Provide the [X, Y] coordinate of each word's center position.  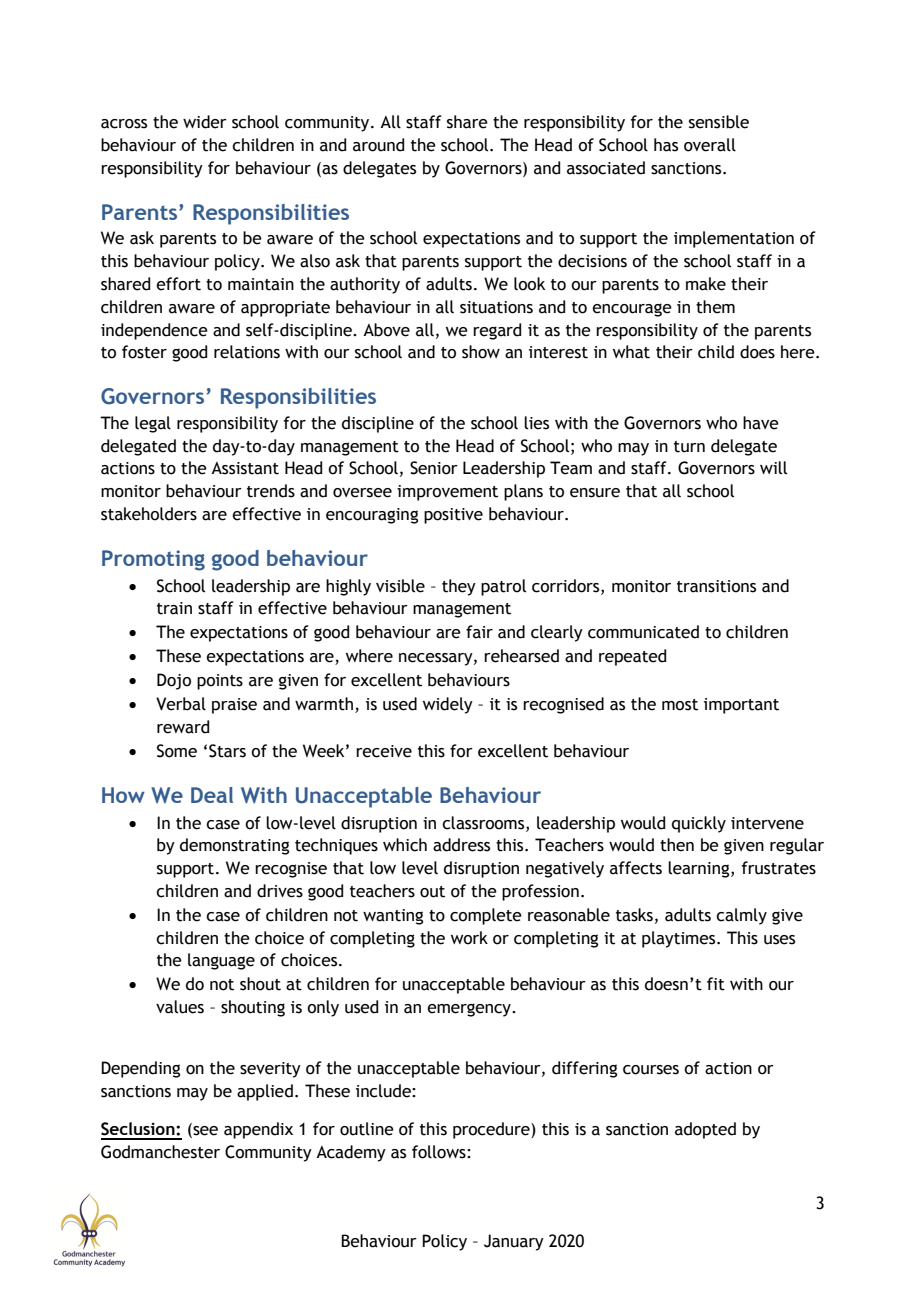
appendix [258, 1130]
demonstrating [234, 846]
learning [700, 869]
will [773, 468]
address [461, 845]
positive [453, 516]
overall [710, 145]
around [378, 145]
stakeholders [149, 514]
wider [205, 122]
